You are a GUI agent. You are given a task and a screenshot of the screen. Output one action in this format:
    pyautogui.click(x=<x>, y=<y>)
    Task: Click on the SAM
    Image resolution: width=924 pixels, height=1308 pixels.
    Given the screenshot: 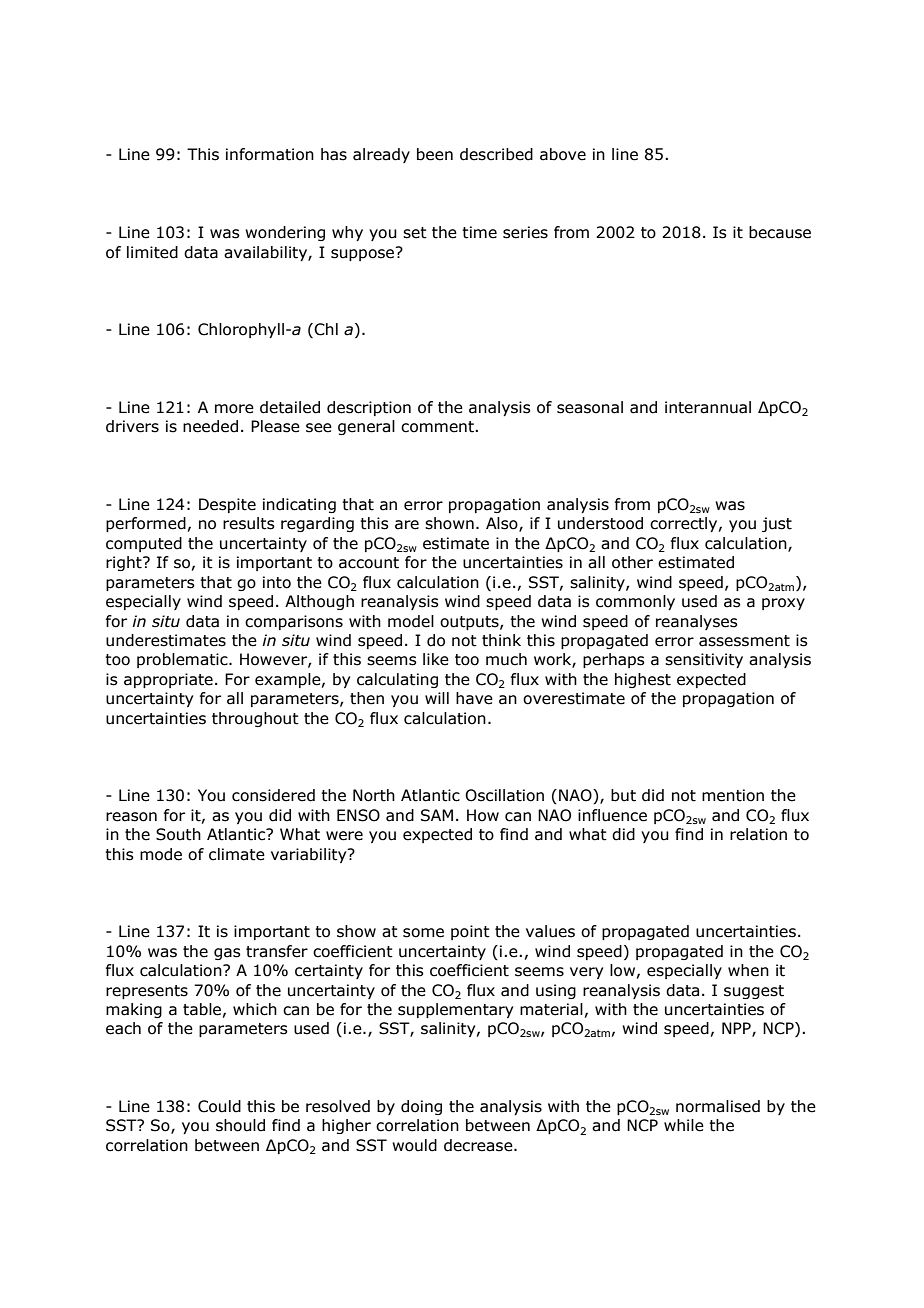 What is the action you would take?
    pyautogui.click(x=437, y=815)
